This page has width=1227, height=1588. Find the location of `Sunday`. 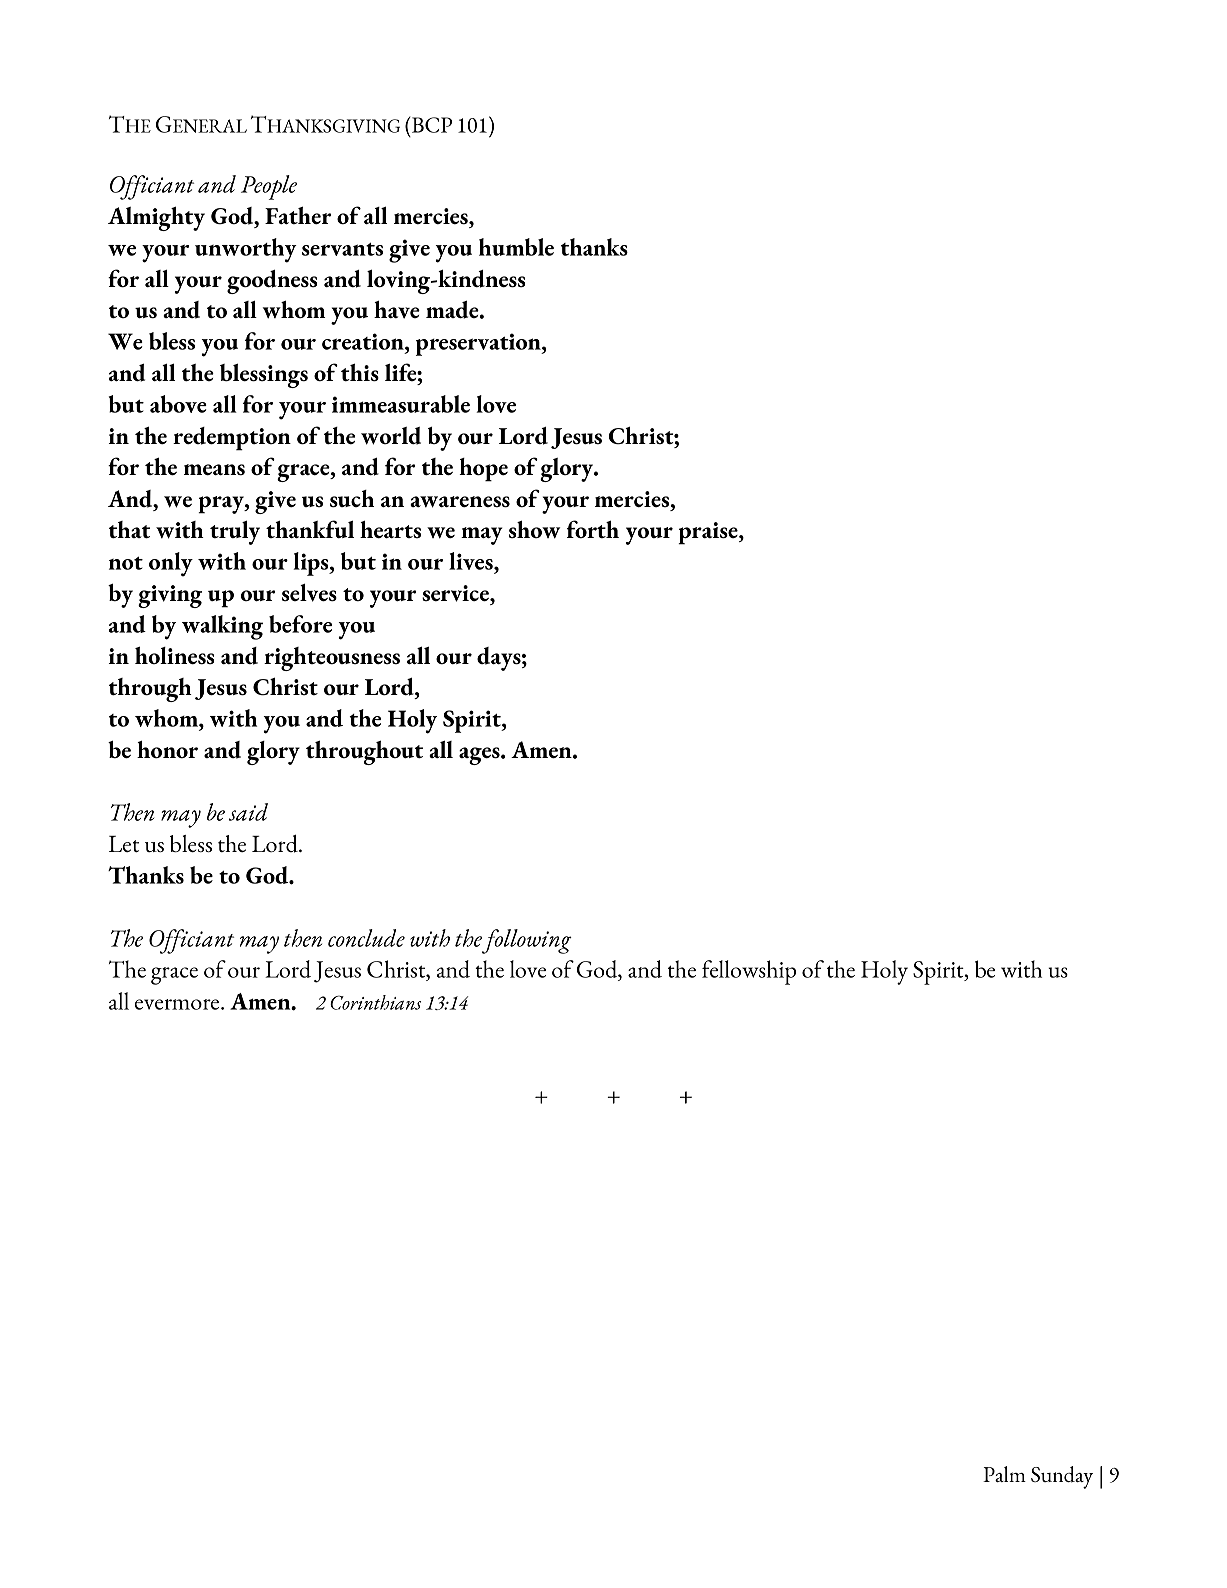

Sunday is located at coordinates (1062, 1477).
